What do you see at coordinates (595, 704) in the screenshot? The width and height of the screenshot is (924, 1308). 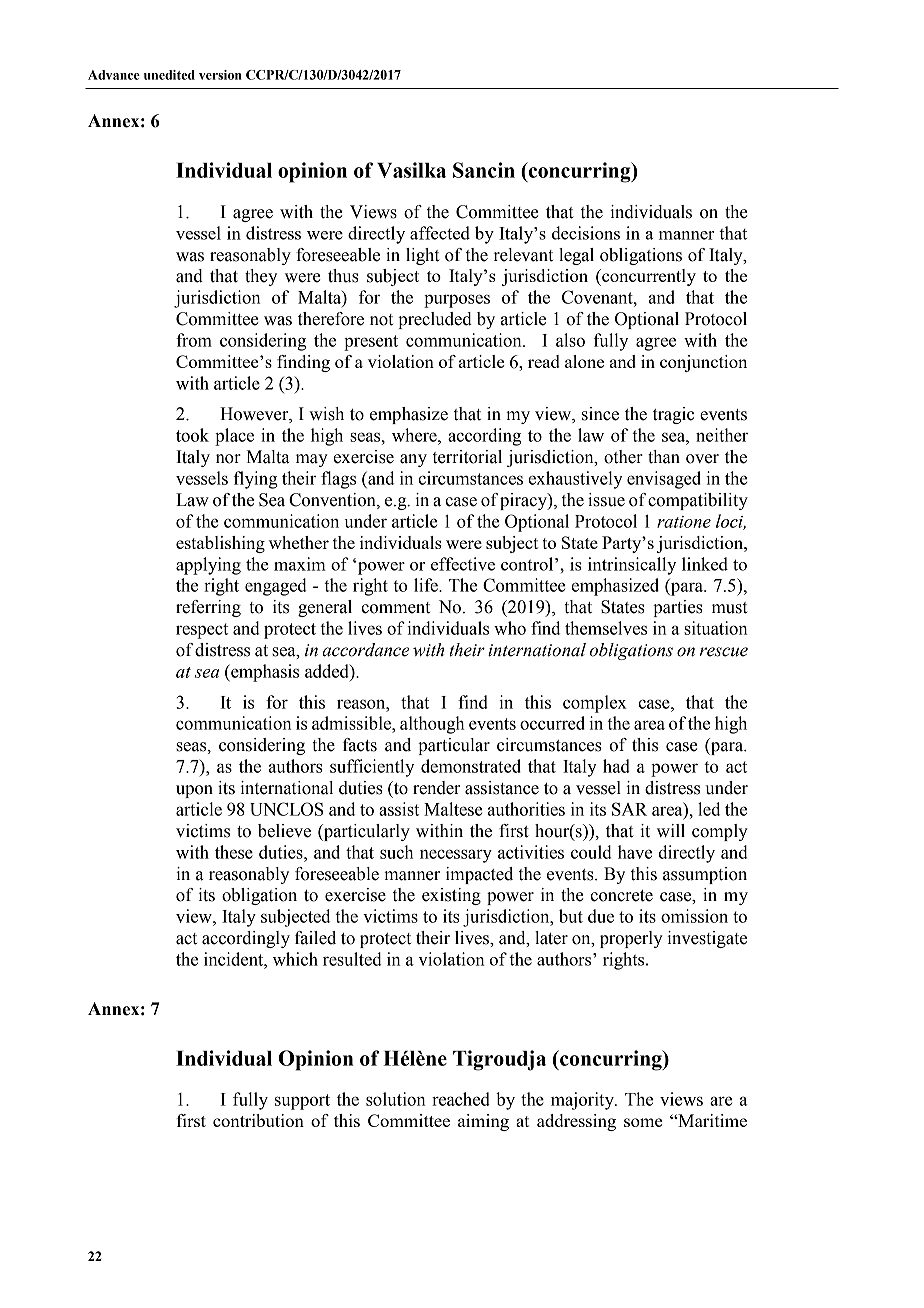 I see `complex` at bounding box center [595, 704].
